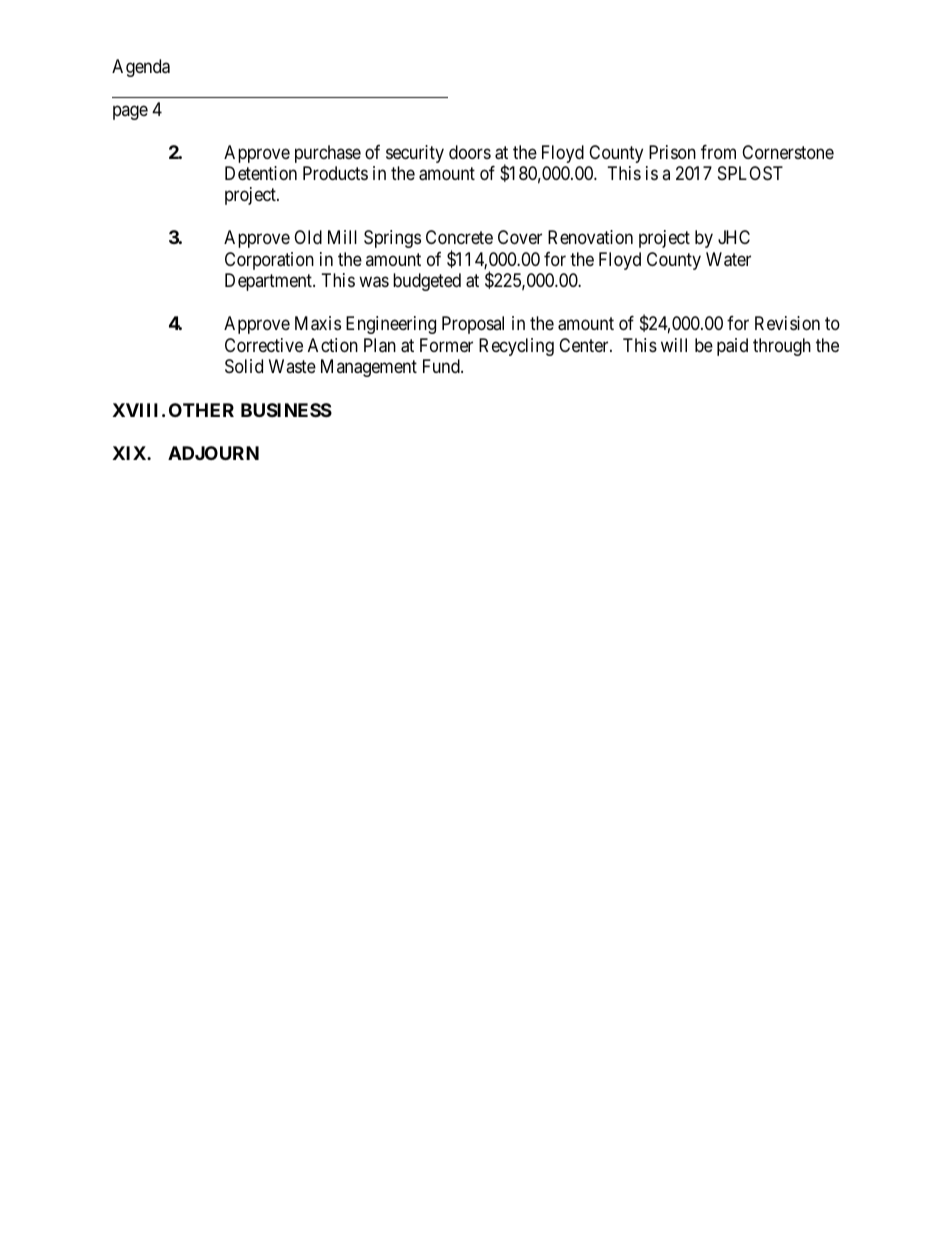 The height and width of the screenshot is (1233, 952). What do you see at coordinates (732, 347) in the screenshot?
I see `paid` at bounding box center [732, 347].
